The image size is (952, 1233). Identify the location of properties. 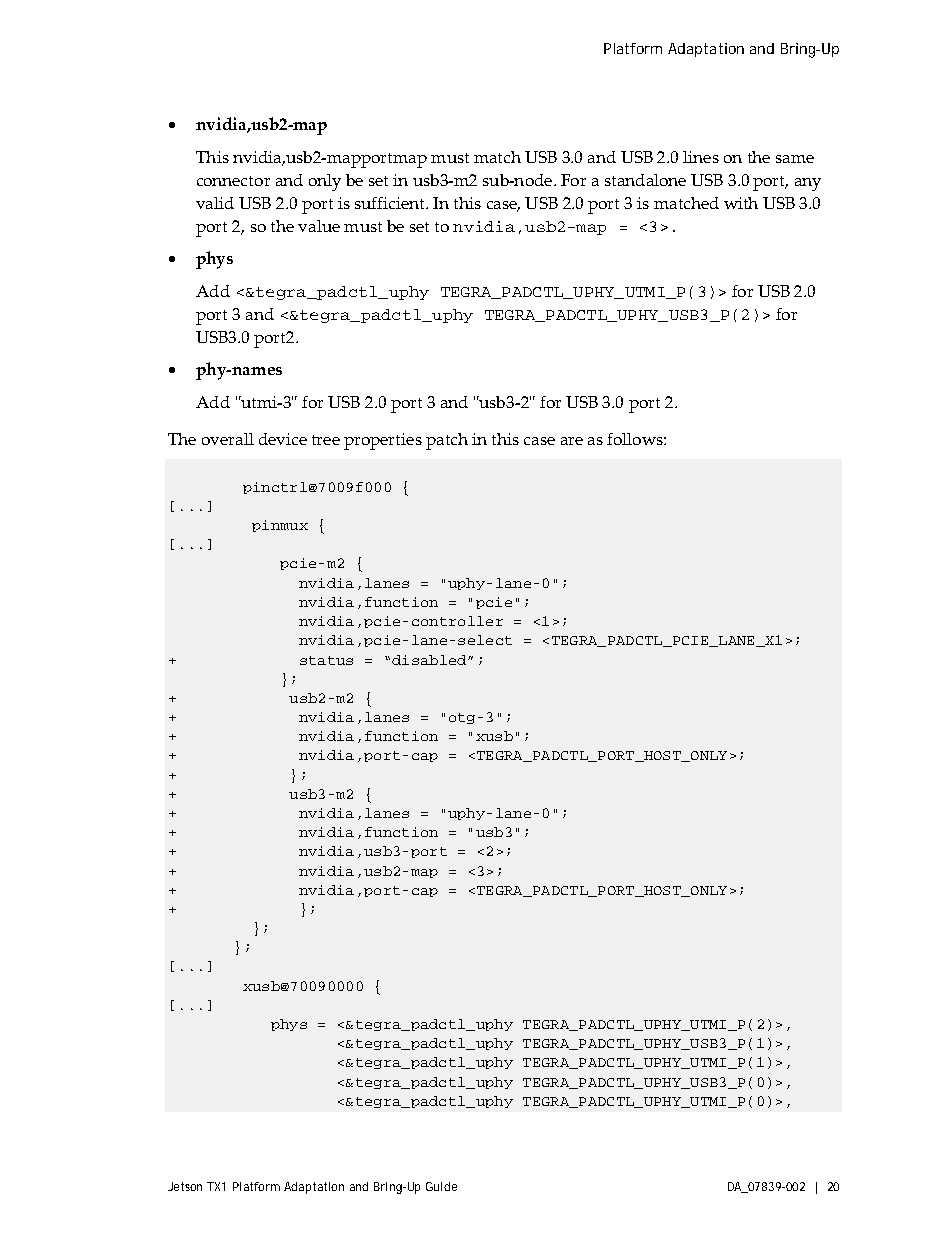
(383, 441).
